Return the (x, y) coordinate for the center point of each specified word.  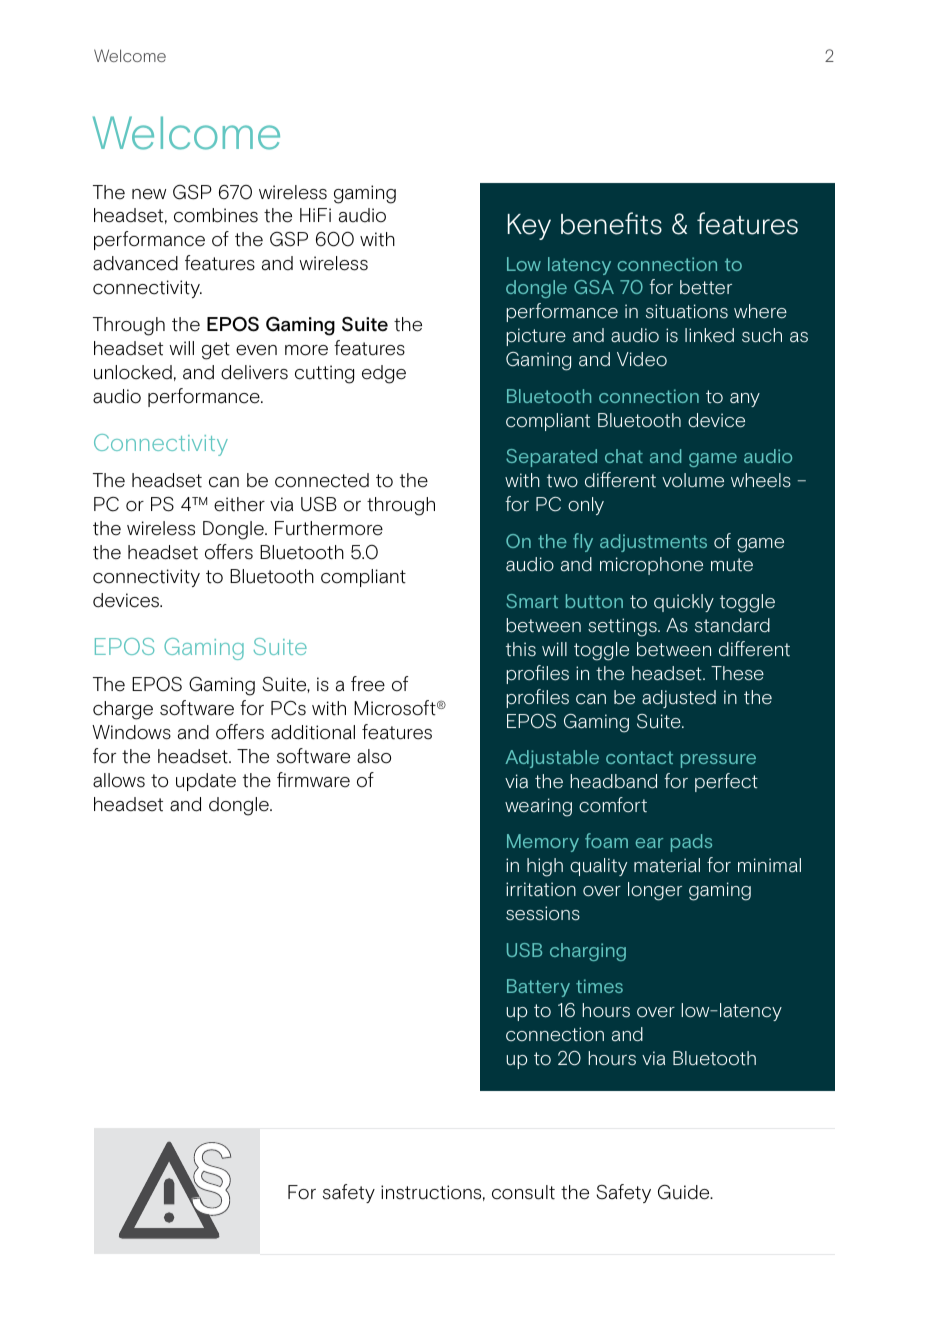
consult (523, 1192)
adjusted (679, 699)
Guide (685, 1192)
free (368, 684)
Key (529, 227)
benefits (611, 223)
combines (216, 215)
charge (123, 710)
